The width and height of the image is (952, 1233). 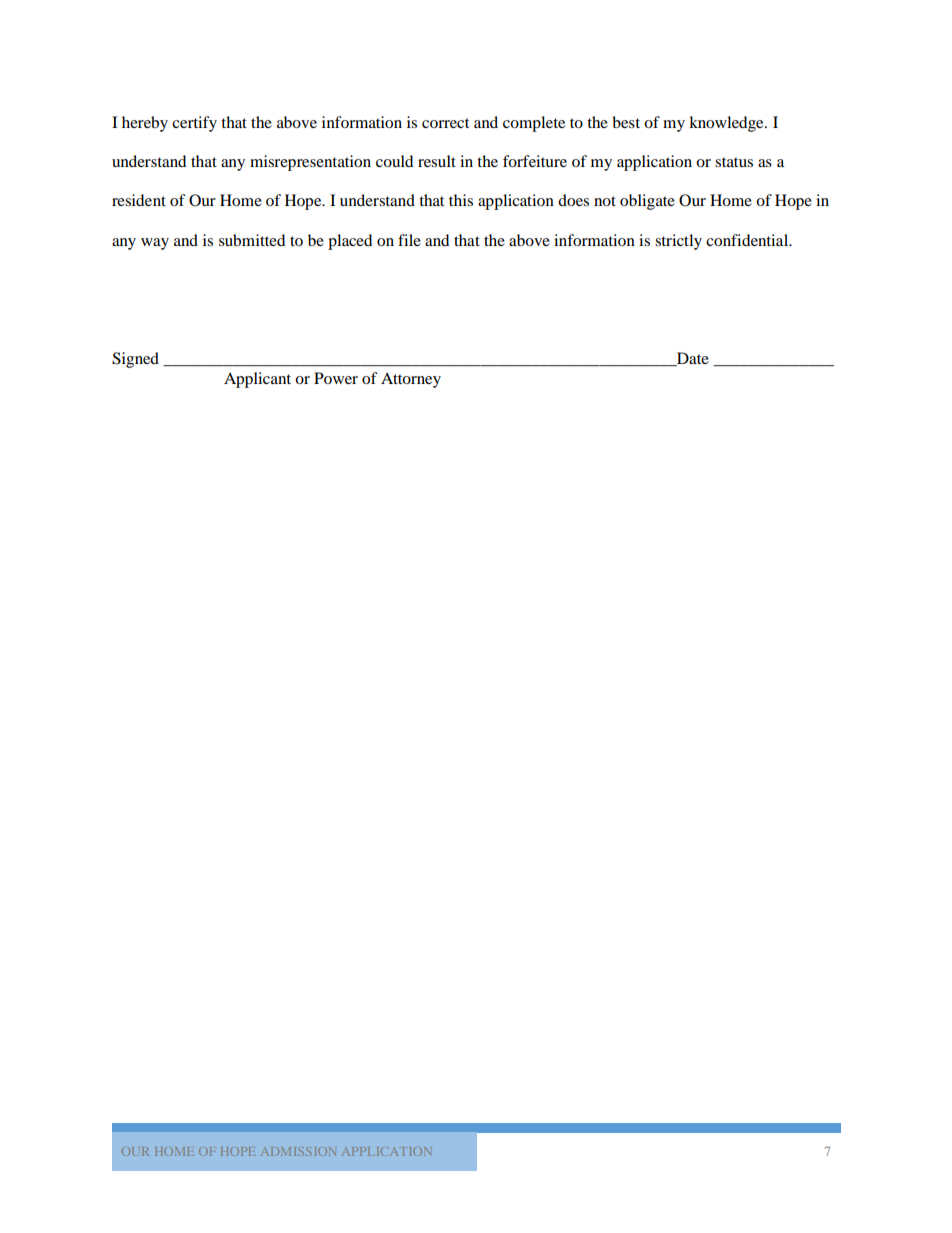 What do you see at coordinates (678, 242) in the image?
I see `strictly` at bounding box center [678, 242].
